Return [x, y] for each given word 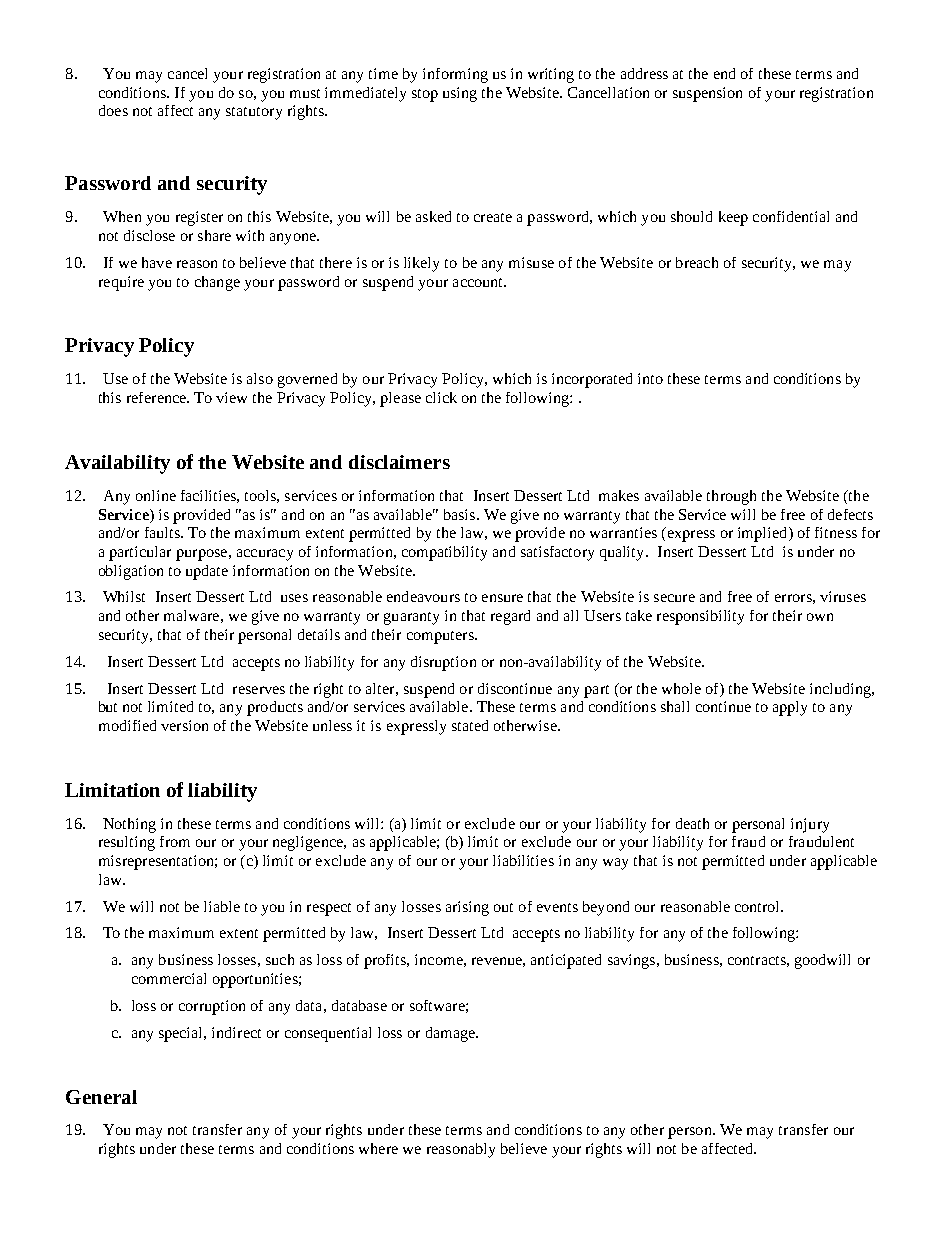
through [731, 497]
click [441, 397]
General [101, 1097]
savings [631, 961]
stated [470, 725]
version [184, 725]
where [378, 1148]
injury [810, 825]
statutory [254, 113]
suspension [707, 94]
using [460, 94]
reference [157, 397]
